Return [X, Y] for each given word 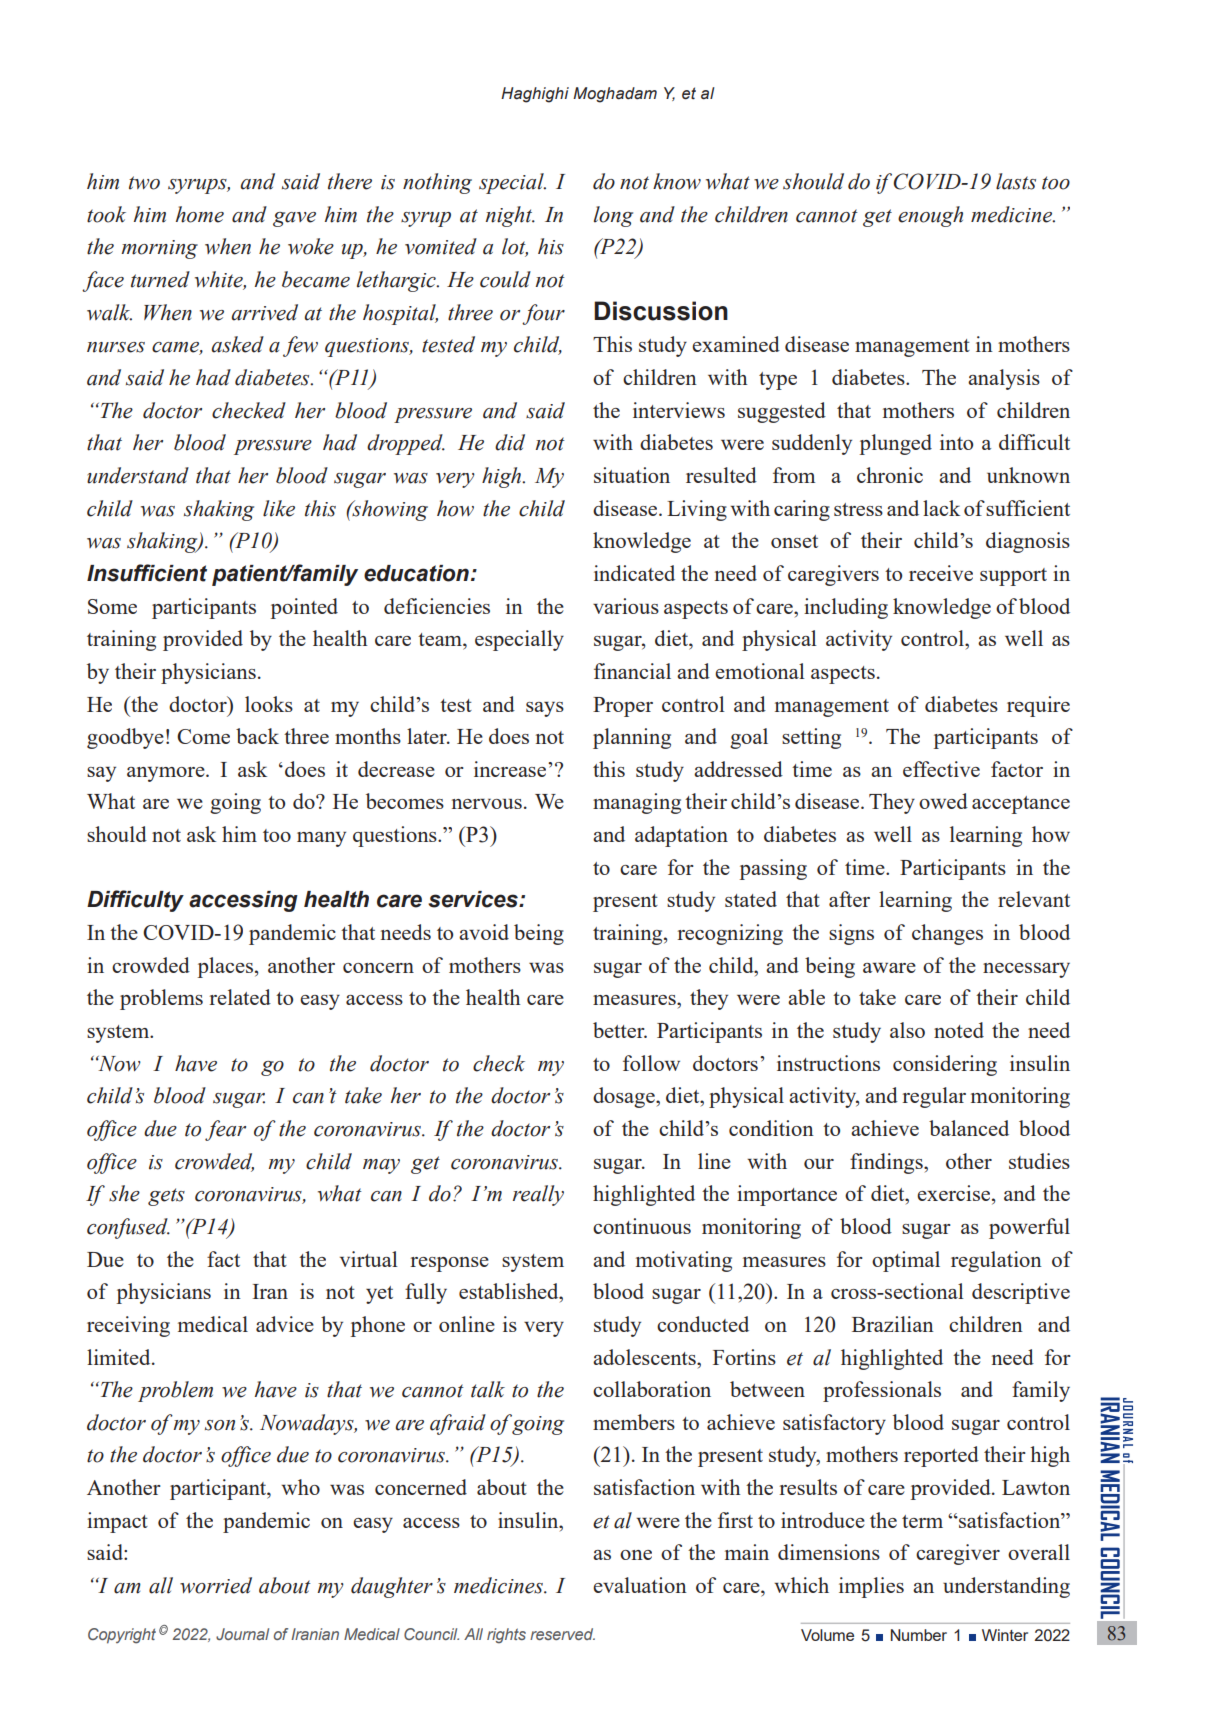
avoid [484, 932]
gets [166, 1197]
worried [216, 1585]
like [279, 508]
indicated [634, 573]
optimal [906, 1261]
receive [941, 573]
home [200, 214]
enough [930, 216]
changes [947, 934]
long [613, 216]
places [225, 967]
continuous [642, 1226]
